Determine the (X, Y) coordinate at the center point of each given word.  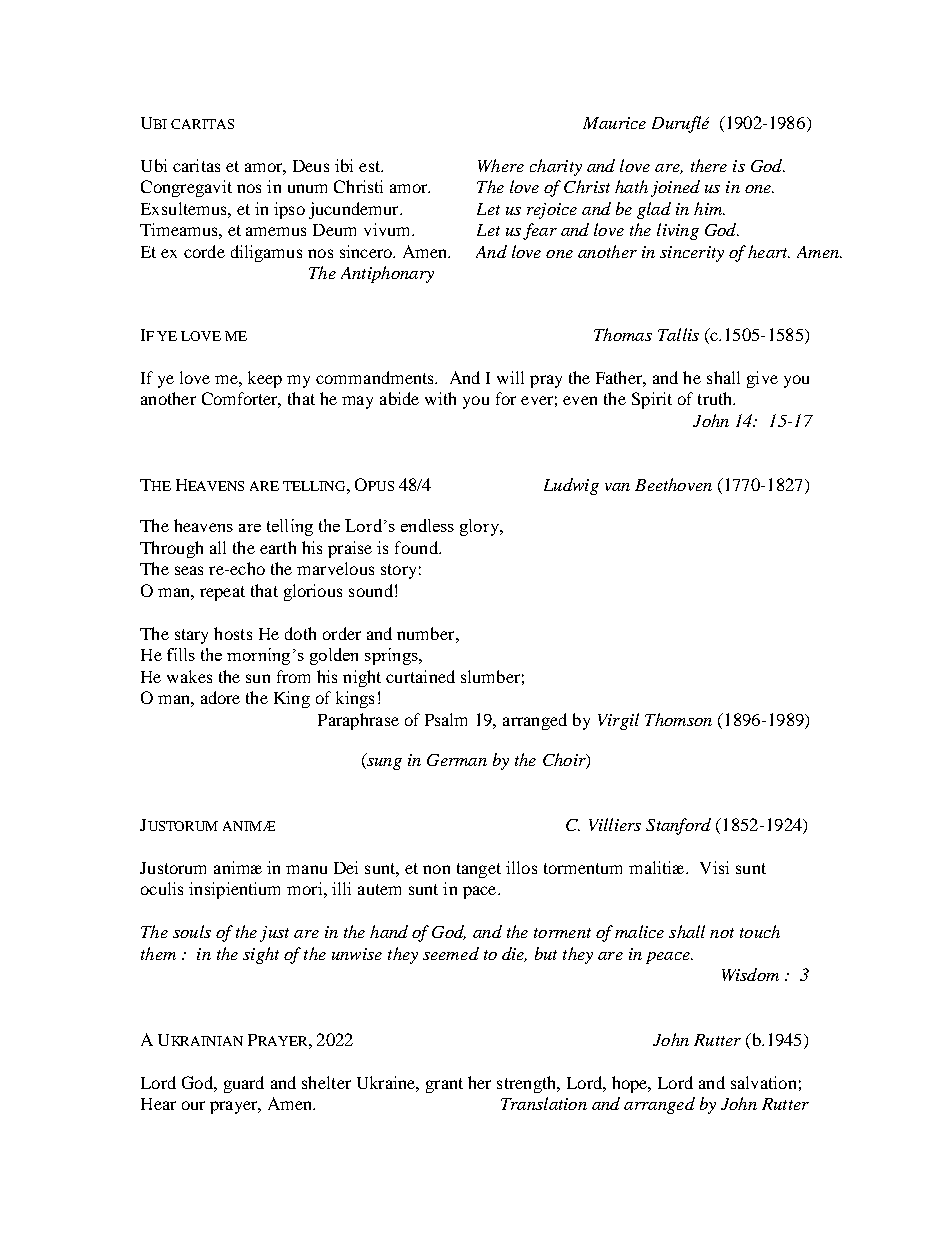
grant (444, 1085)
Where (501, 165)
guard (244, 1084)
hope (631, 1084)
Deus (311, 166)
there (709, 165)
